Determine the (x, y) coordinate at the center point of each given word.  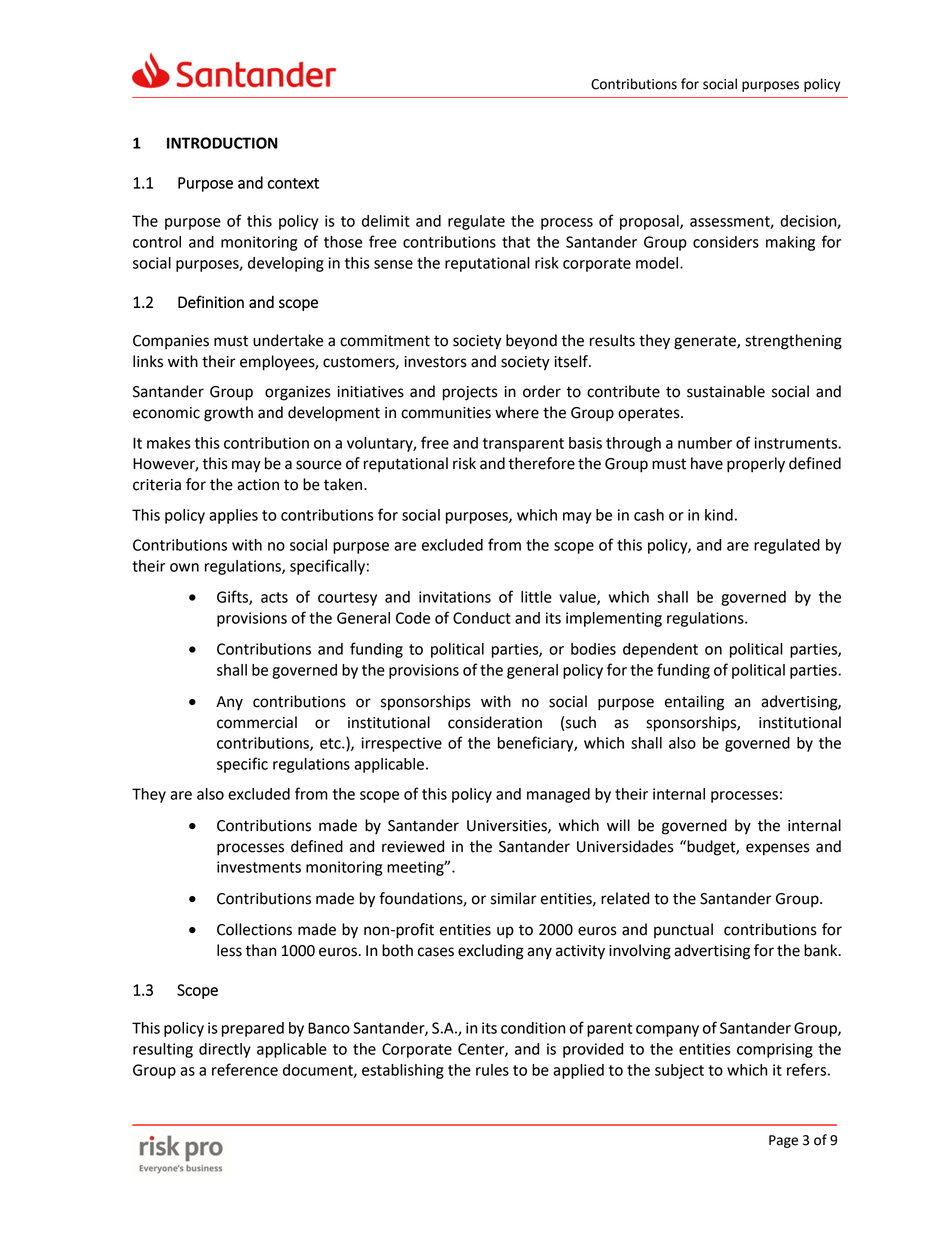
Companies (171, 342)
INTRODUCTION (222, 143)
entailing (694, 703)
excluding (491, 952)
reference (245, 1069)
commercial (257, 722)
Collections (254, 929)
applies (233, 516)
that (516, 242)
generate (706, 342)
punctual (683, 930)
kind (719, 515)
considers (726, 242)
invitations (455, 597)
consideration (495, 722)
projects (470, 393)
